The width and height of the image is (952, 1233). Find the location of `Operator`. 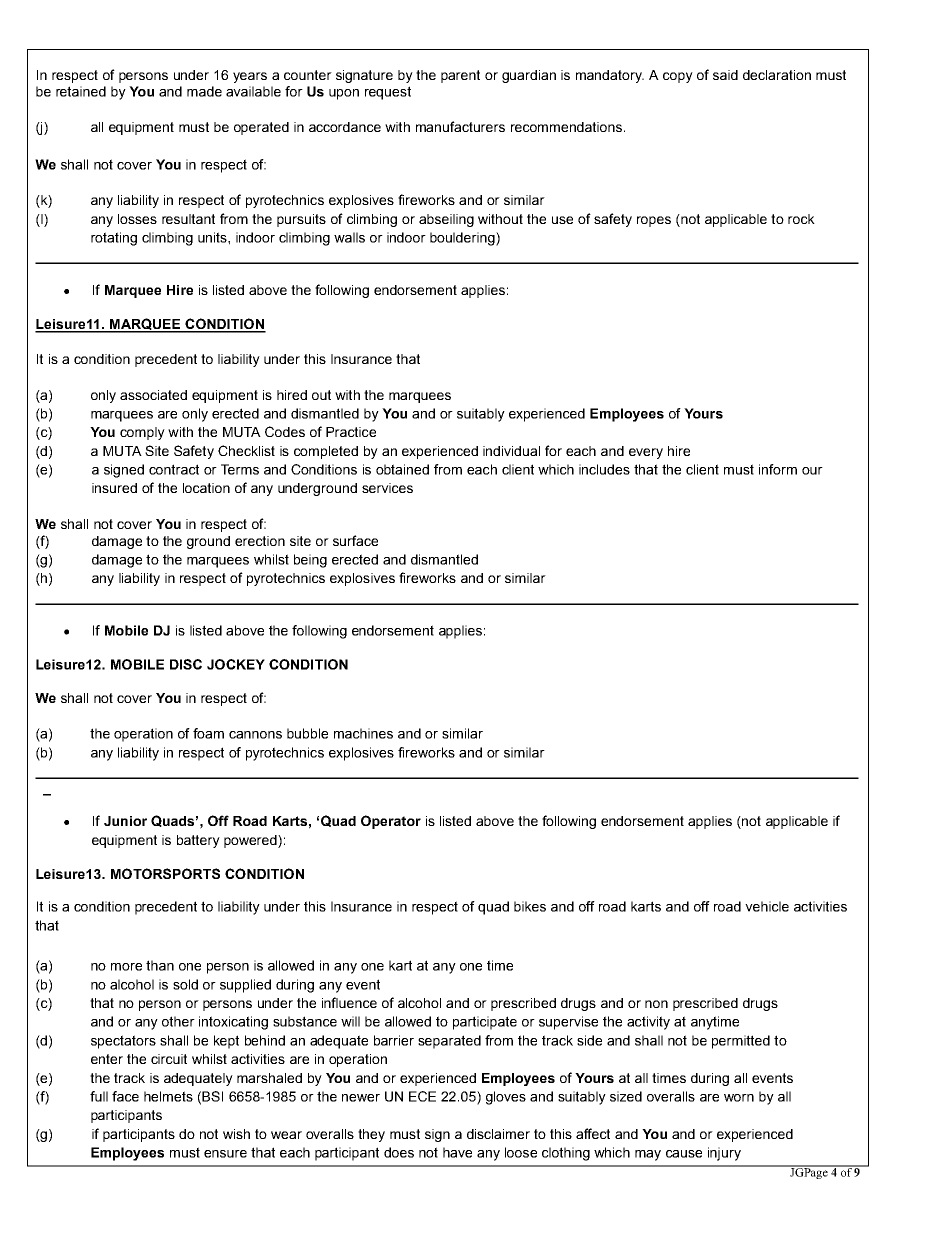

Operator is located at coordinates (391, 822).
